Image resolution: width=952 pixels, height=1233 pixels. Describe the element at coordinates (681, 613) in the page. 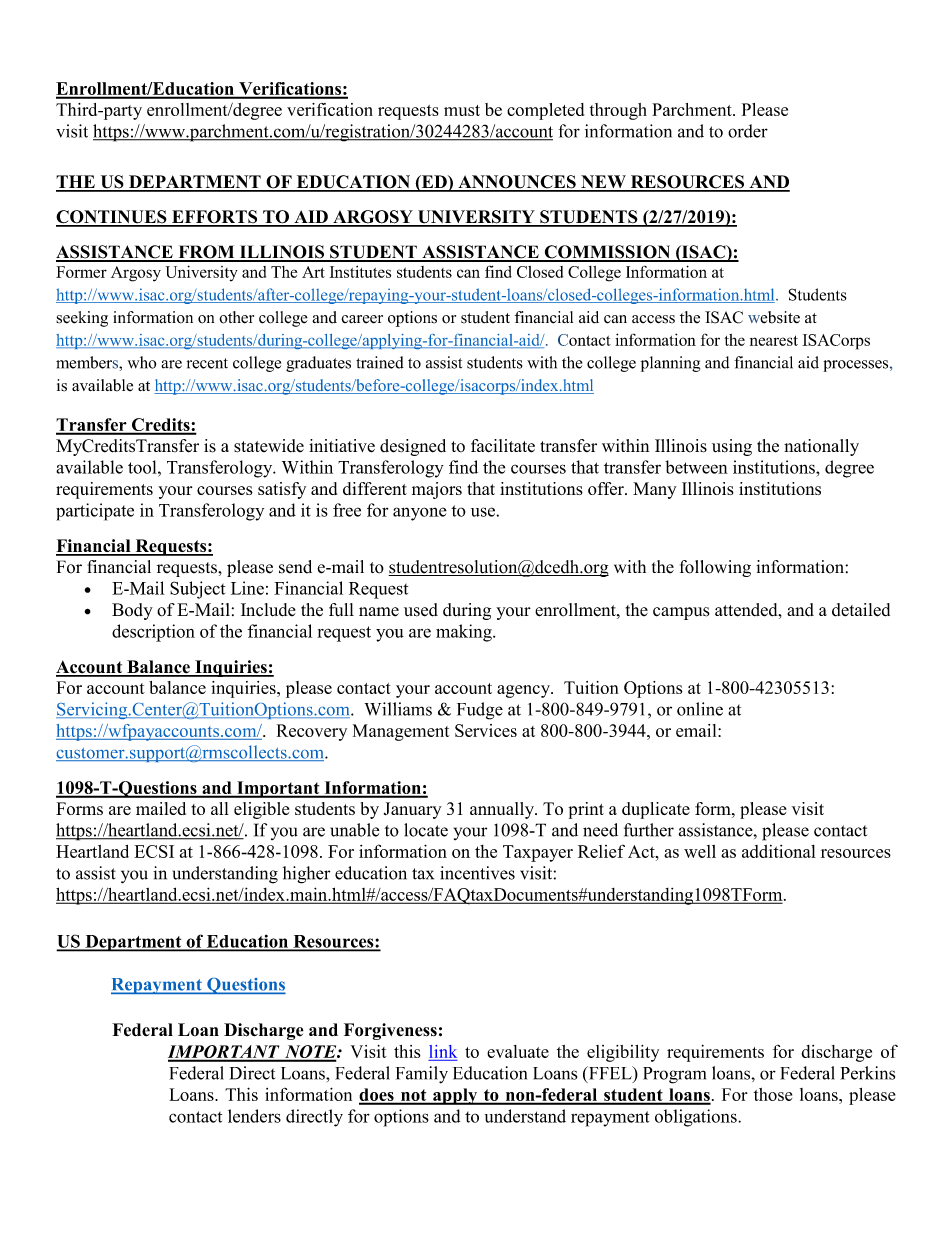

I see `campus` at that location.
